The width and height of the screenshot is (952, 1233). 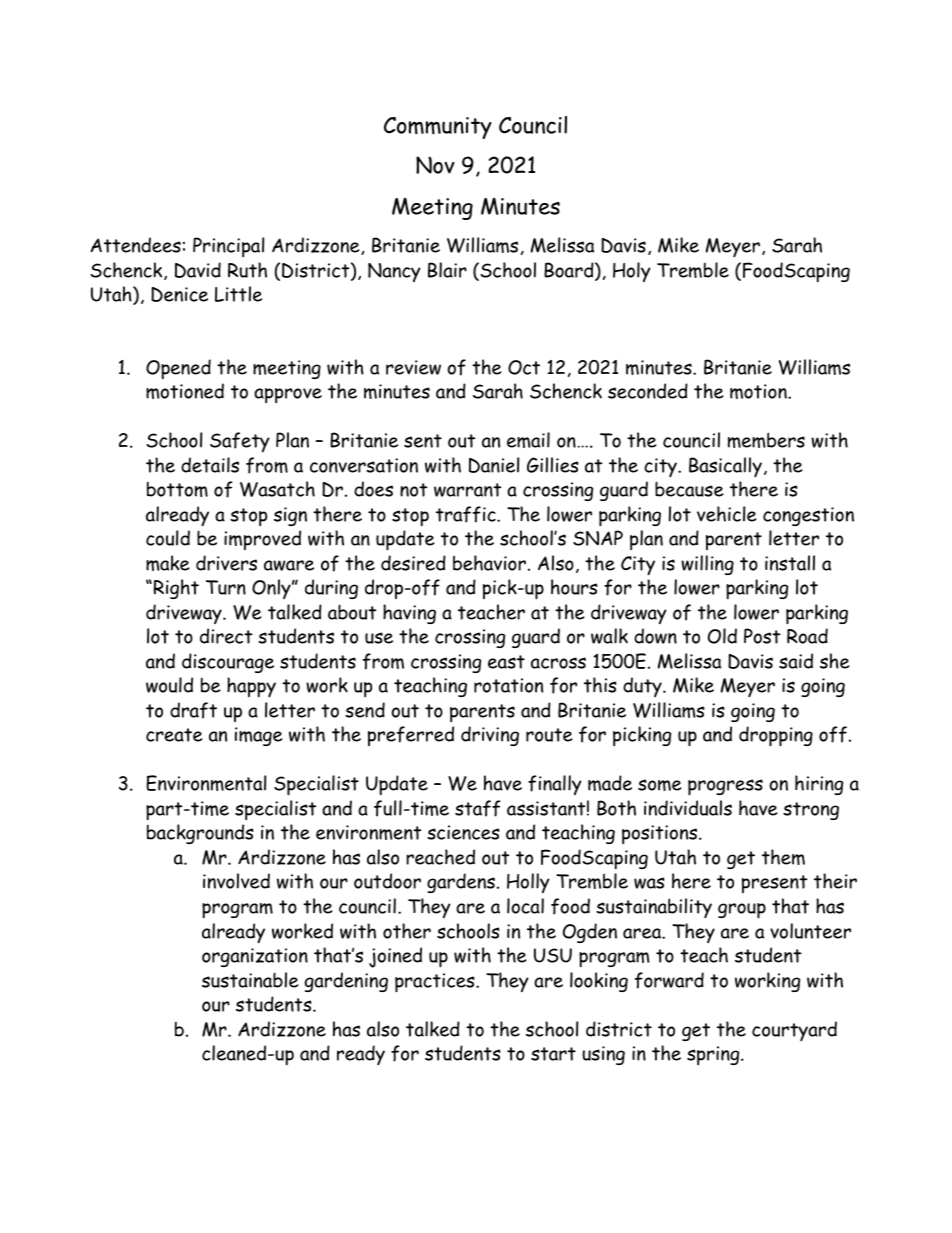 What do you see at coordinates (226, 587) in the screenshot?
I see `Turn` at bounding box center [226, 587].
